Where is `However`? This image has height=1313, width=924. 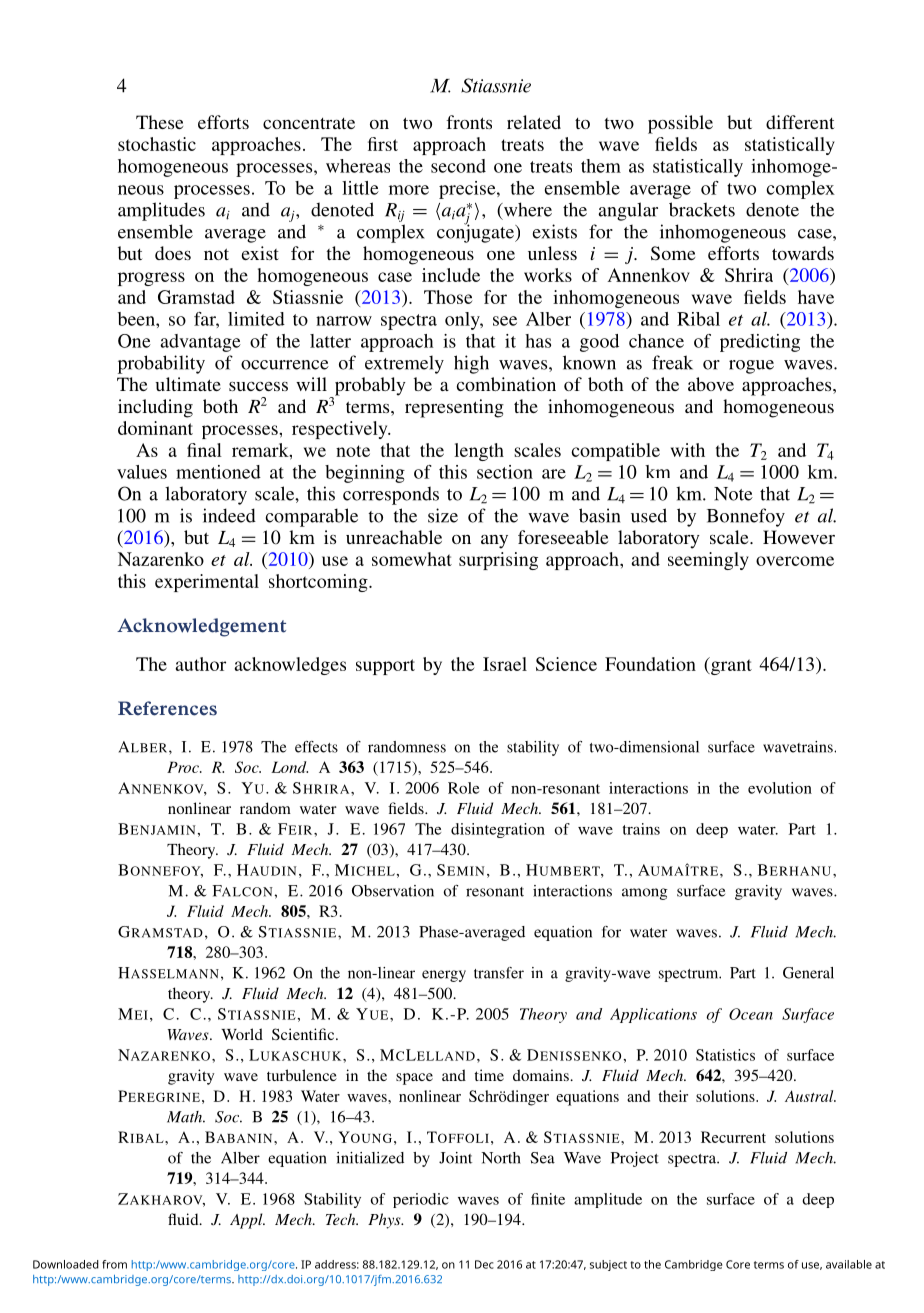 However is located at coordinates (799, 537).
